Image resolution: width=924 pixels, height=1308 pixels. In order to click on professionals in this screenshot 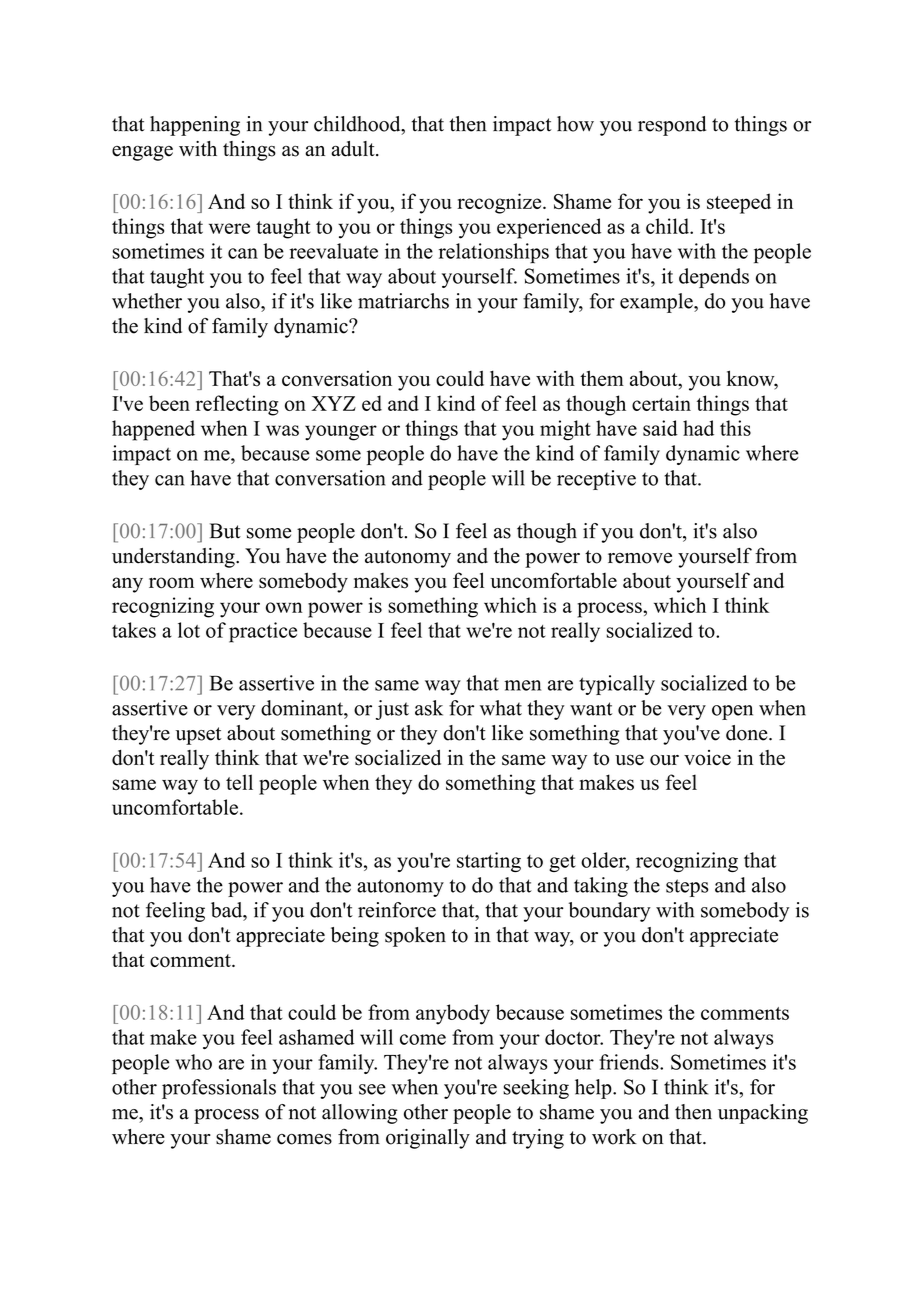, I will do `click(219, 1089)`.
